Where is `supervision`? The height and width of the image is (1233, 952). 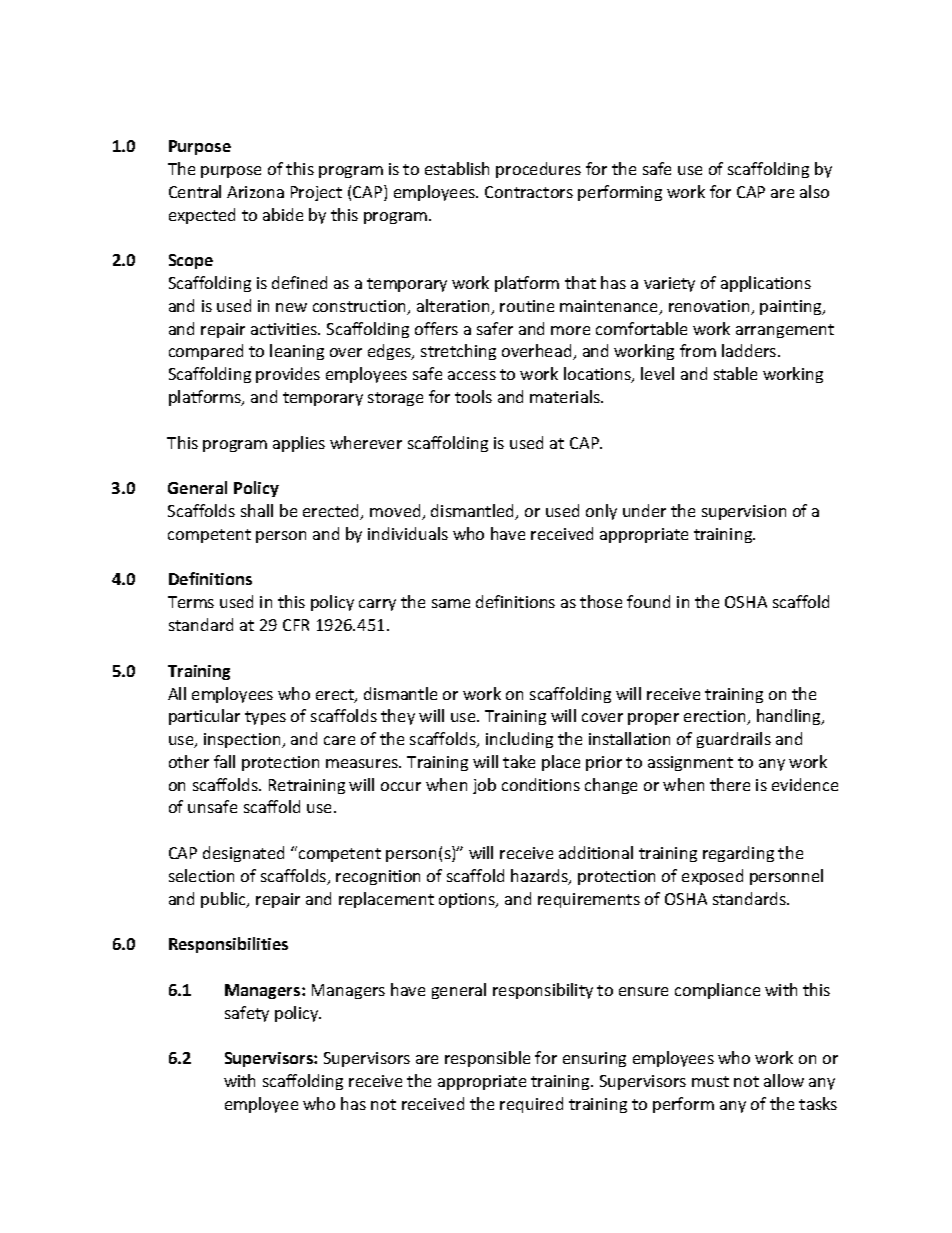 supervision is located at coordinates (744, 512).
